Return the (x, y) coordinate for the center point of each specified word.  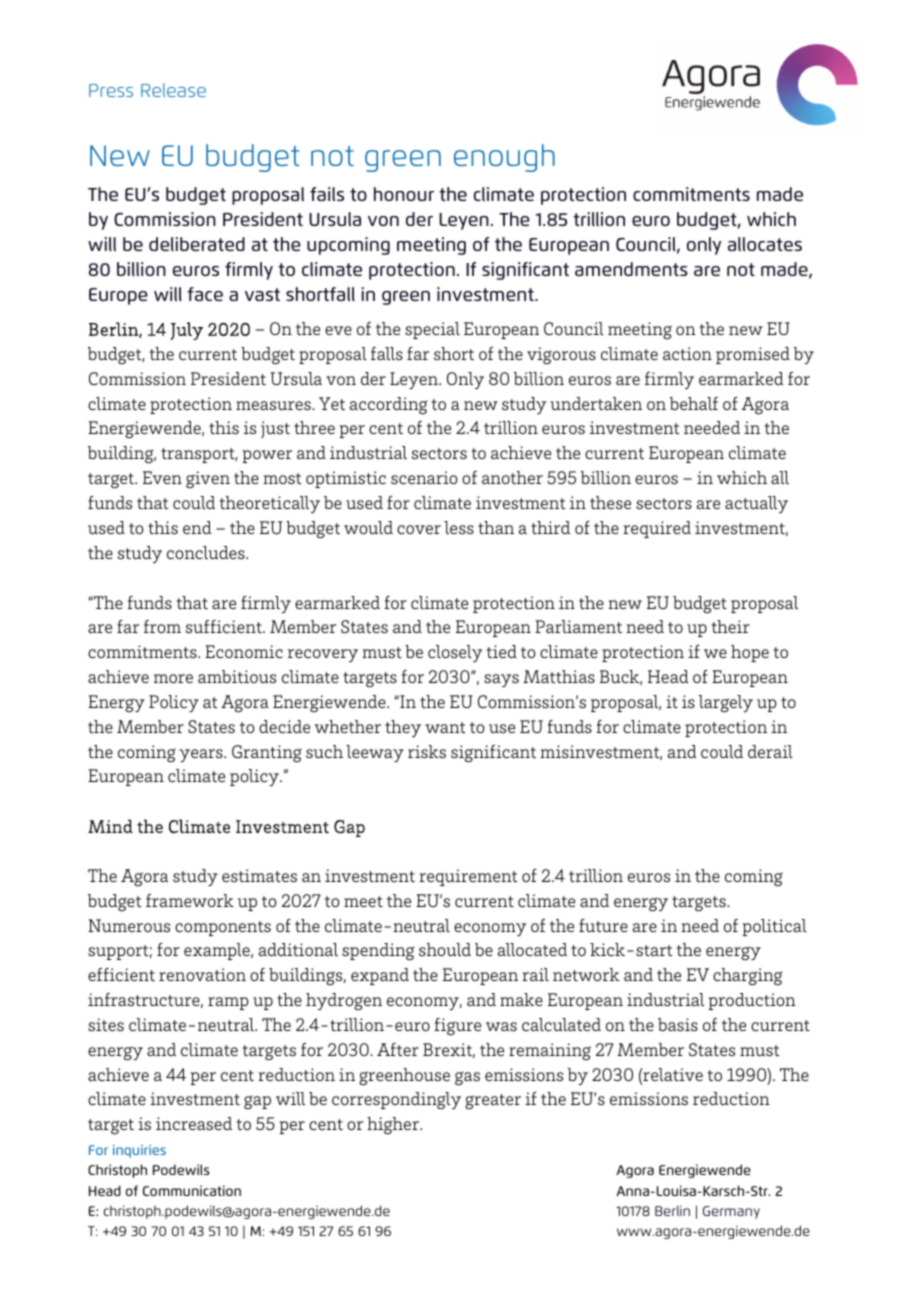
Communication (192, 1190)
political (774, 927)
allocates (765, 244)
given (208, 479)
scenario (424, 477)
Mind (110, 826)
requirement (468, 877)
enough (504, 158)
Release (173, 90)
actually (756, 504)
